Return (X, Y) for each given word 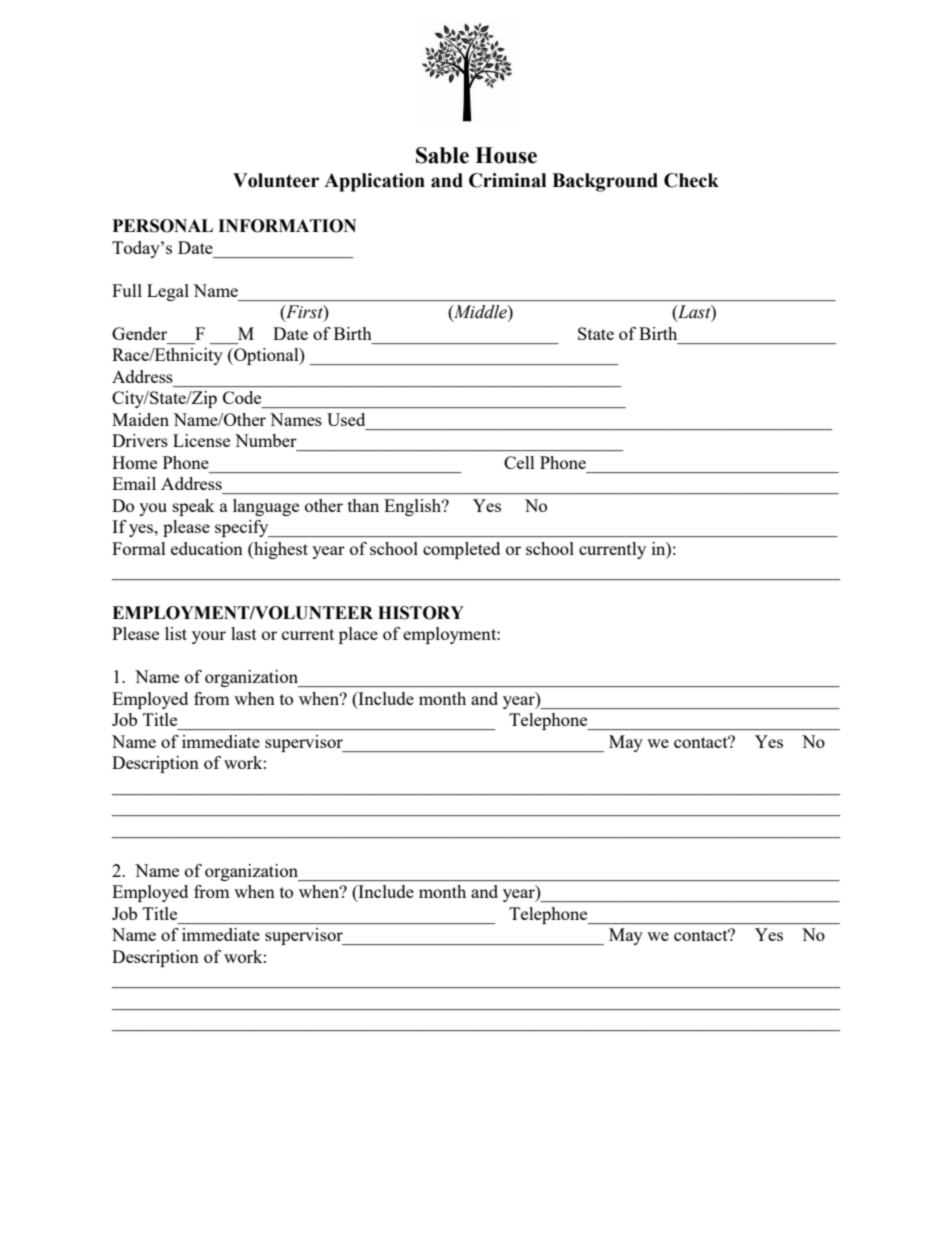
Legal (168, 292)
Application (374, 182)
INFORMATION (287, 226)
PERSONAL (163, 226)
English (413, 507)
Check (691, 180)
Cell (519, 462)
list (176, 633)
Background (605, 182)
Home (134, 462)
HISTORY (421, 613)
